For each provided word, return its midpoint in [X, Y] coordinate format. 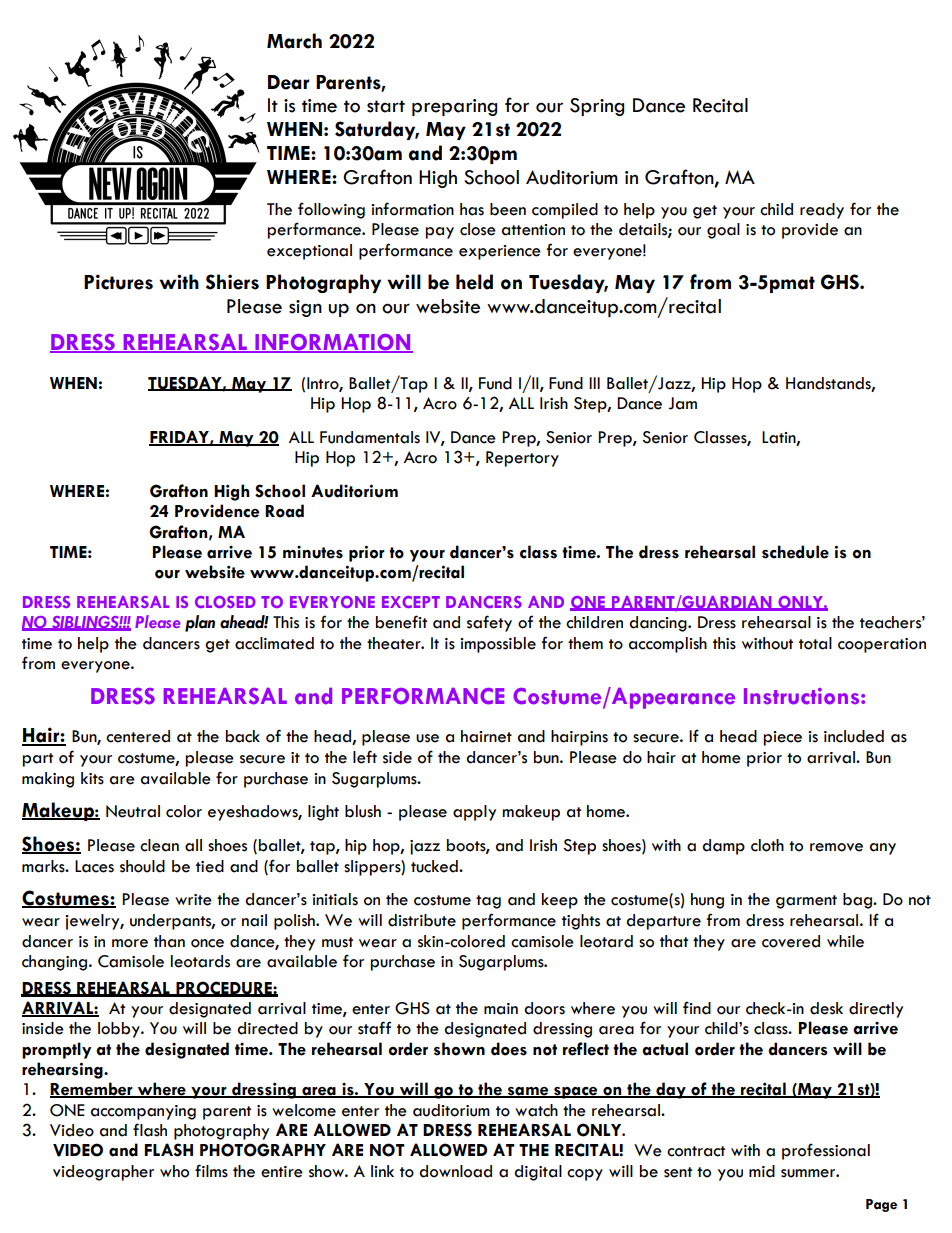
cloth [767, 845]
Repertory [522, 459]
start [386, 106]
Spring [597, 107]
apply [474, 813]
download [455, 1171]
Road [284, 511]
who [174, 1171]
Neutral [133, 811]
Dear [288, 82]
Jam [682, 403]
